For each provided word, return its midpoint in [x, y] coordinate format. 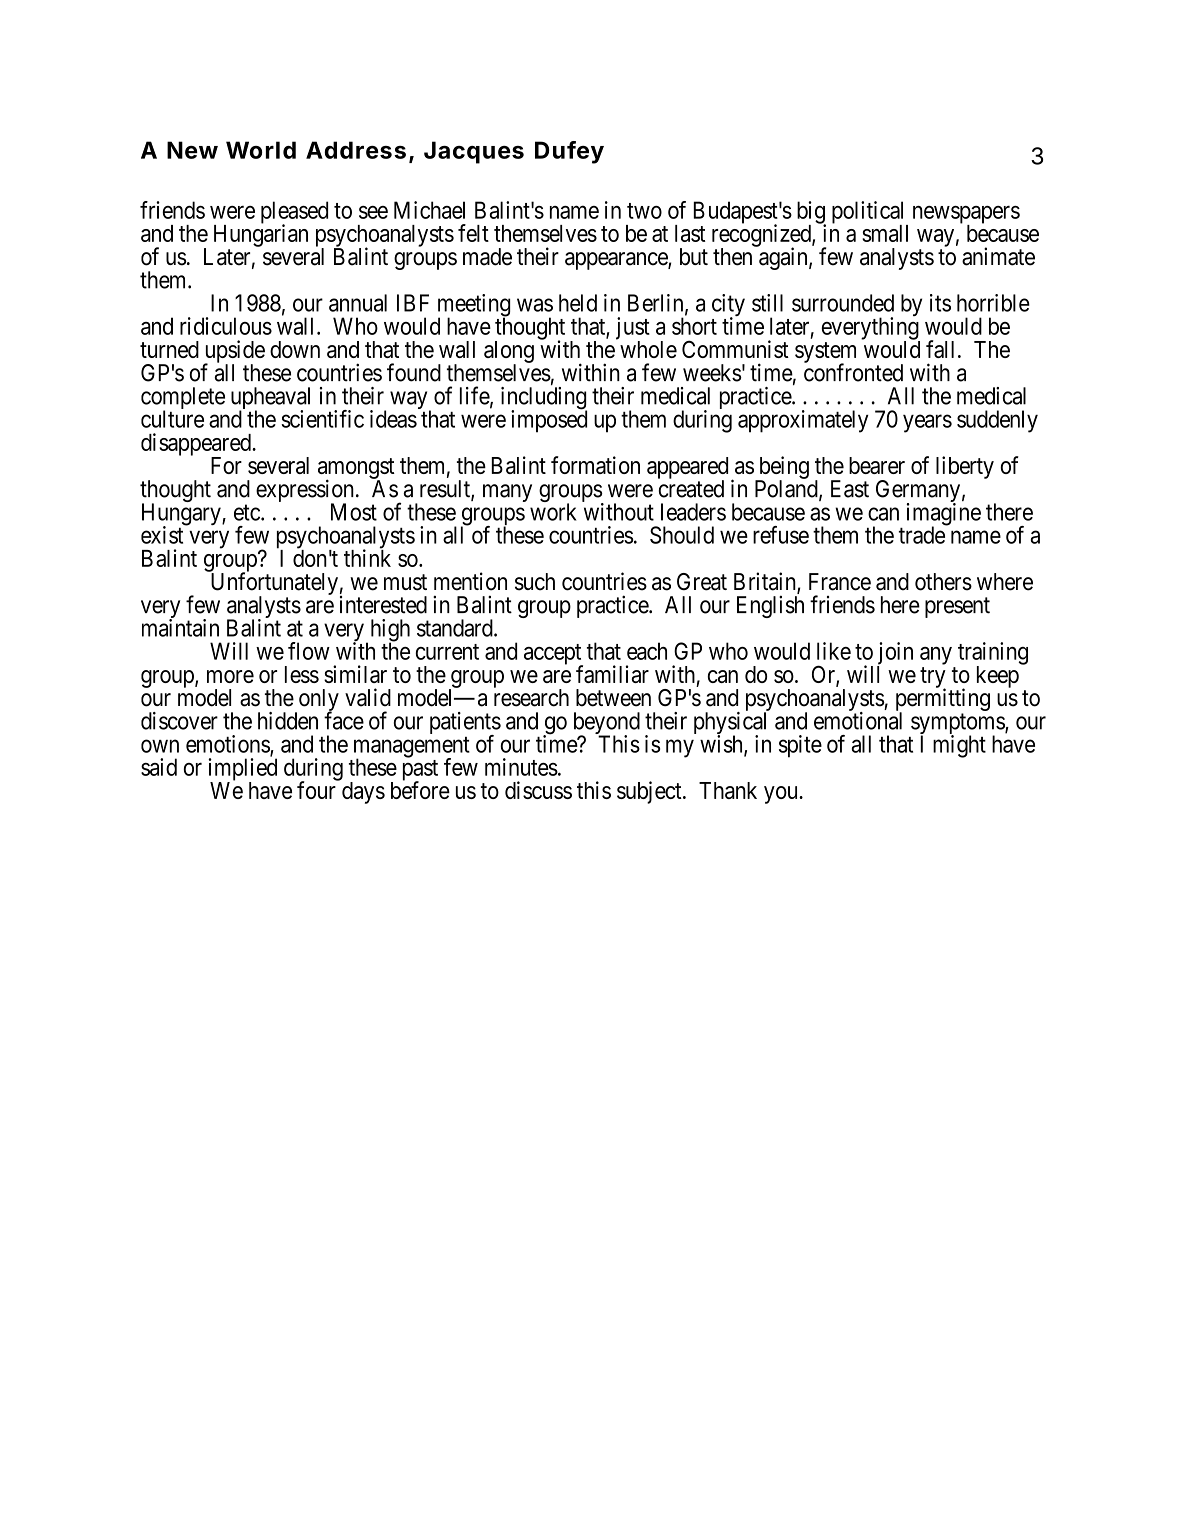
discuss [538, 790]
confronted [853, 372]
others [943, 582]
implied [242, 770]
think [367, 557]
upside [234, 352]
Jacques [474, 152]
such [535, 582]
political [870, 213]
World [261, 150]
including [544, 399]
